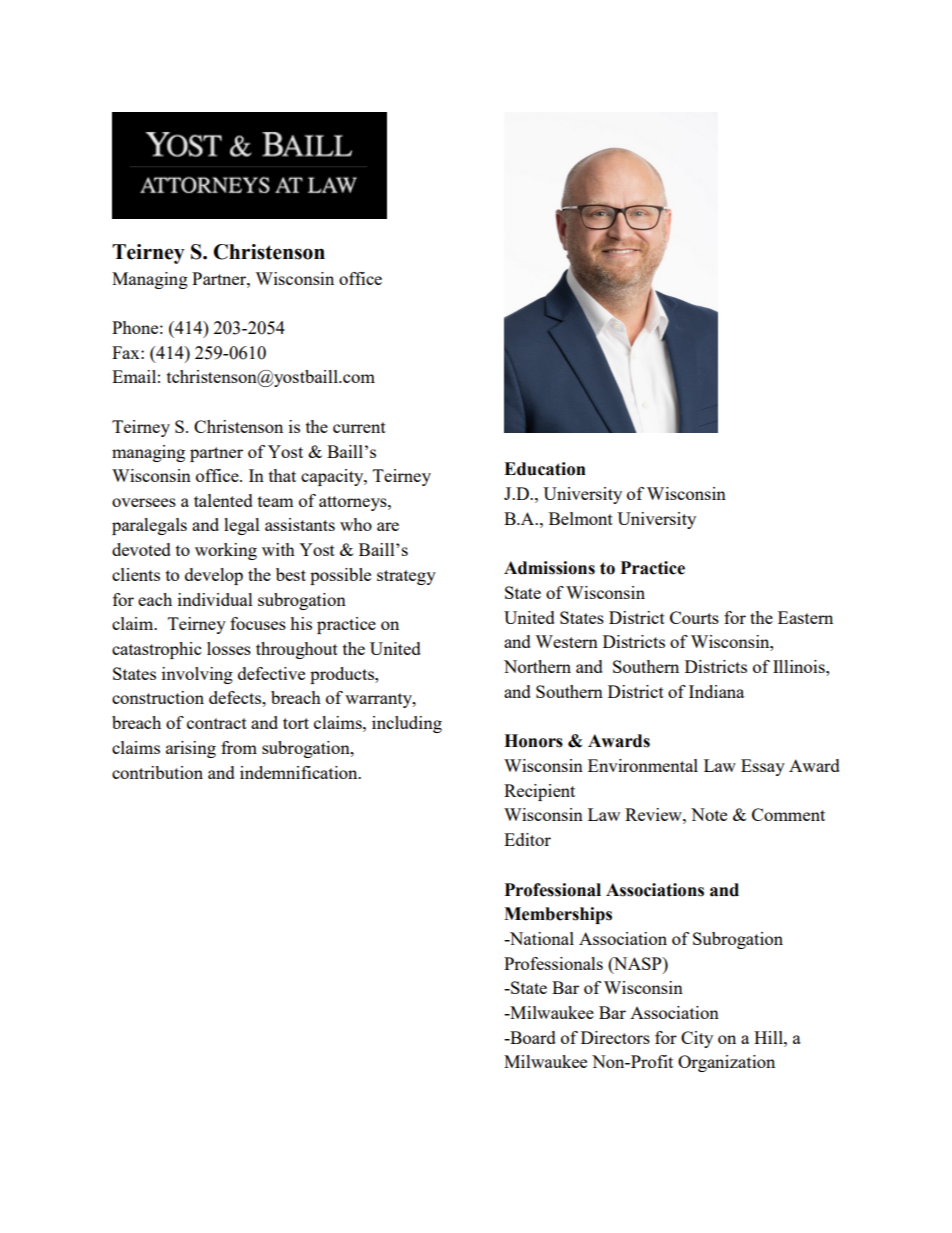 This screenshot has width=952, height=1233. Describe the element at coordinates (282, 475) in the screenshot. I see `that` at that location.
